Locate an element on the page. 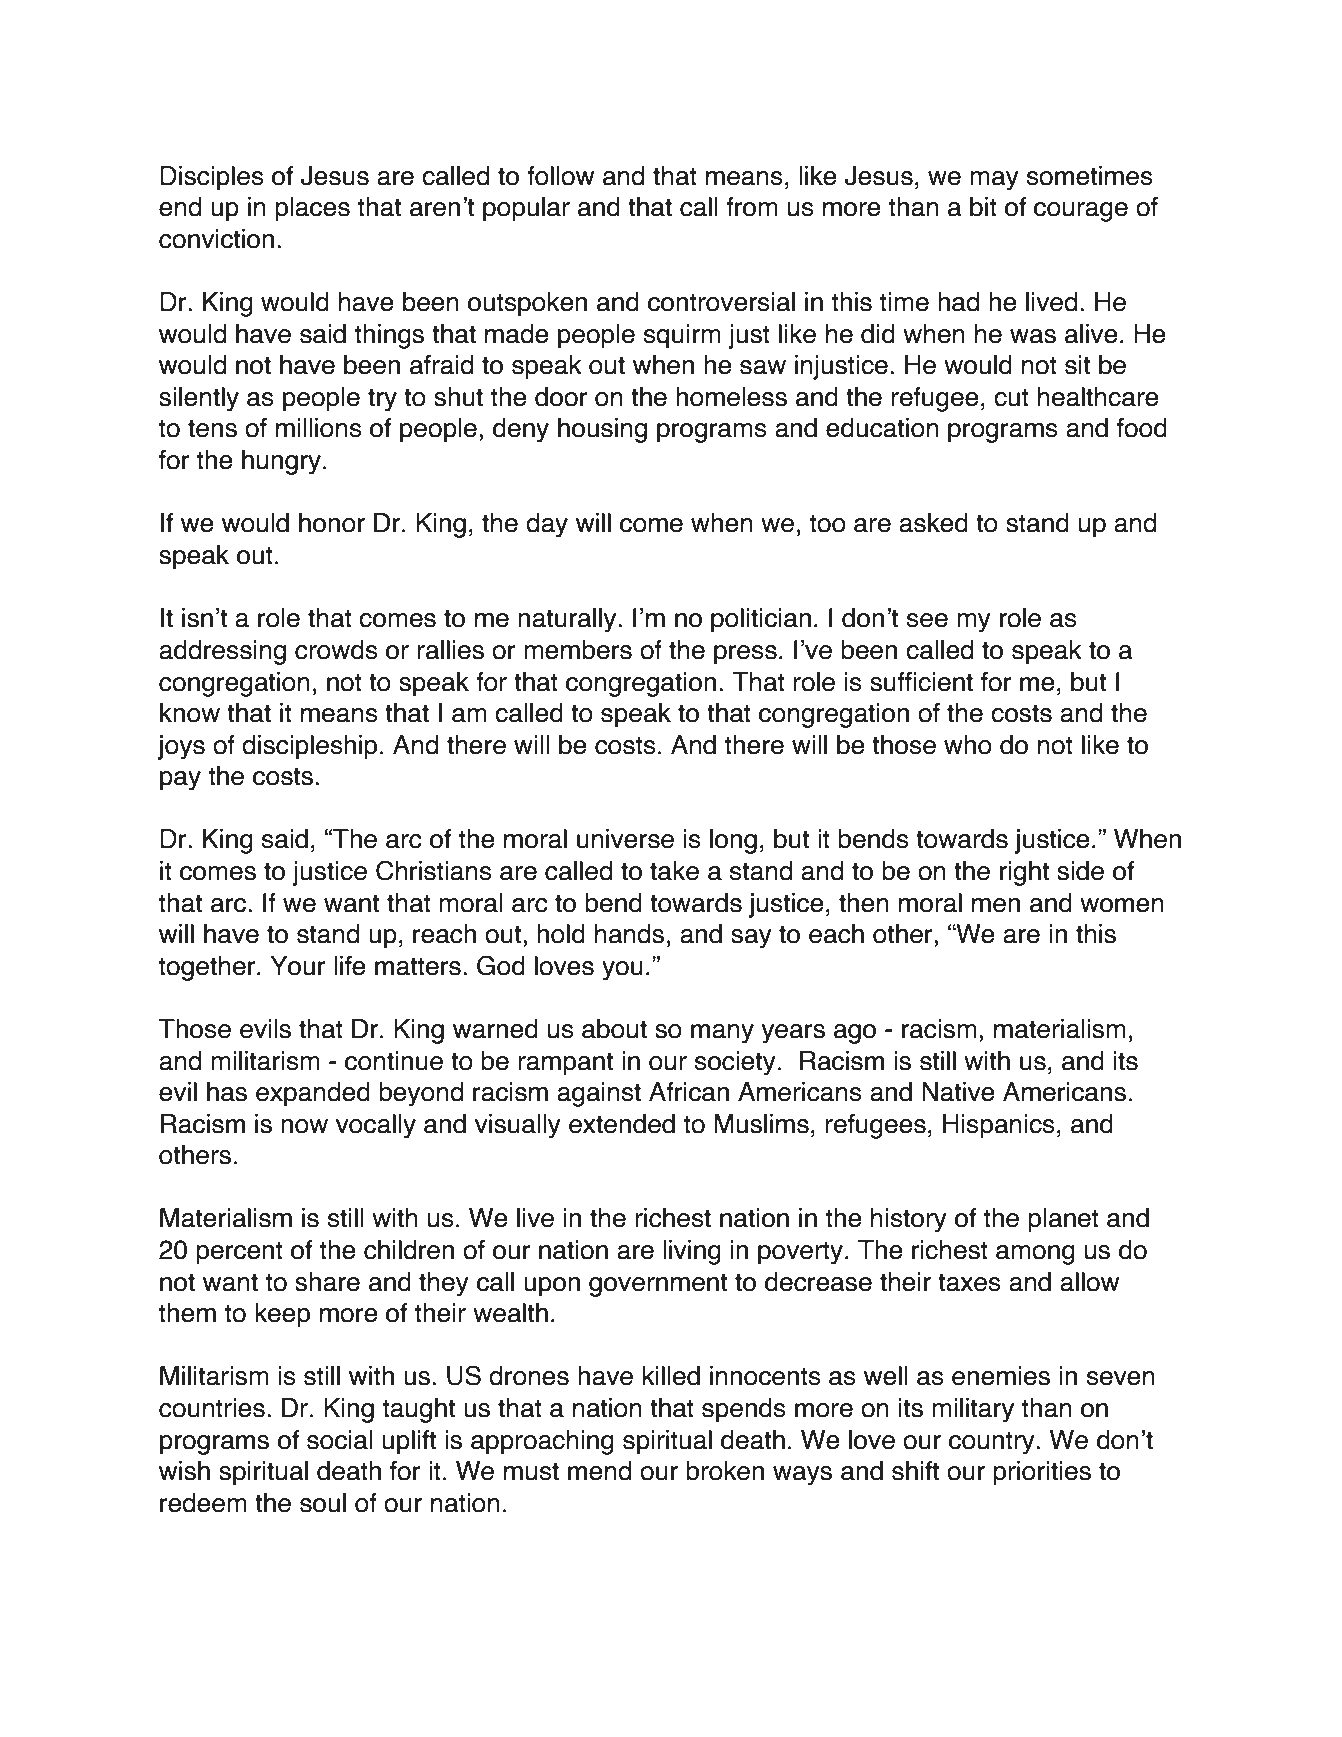 Image resolution: width=1342 pixels, height=1737 pixels. social is located at coordinates (340, 1440).
